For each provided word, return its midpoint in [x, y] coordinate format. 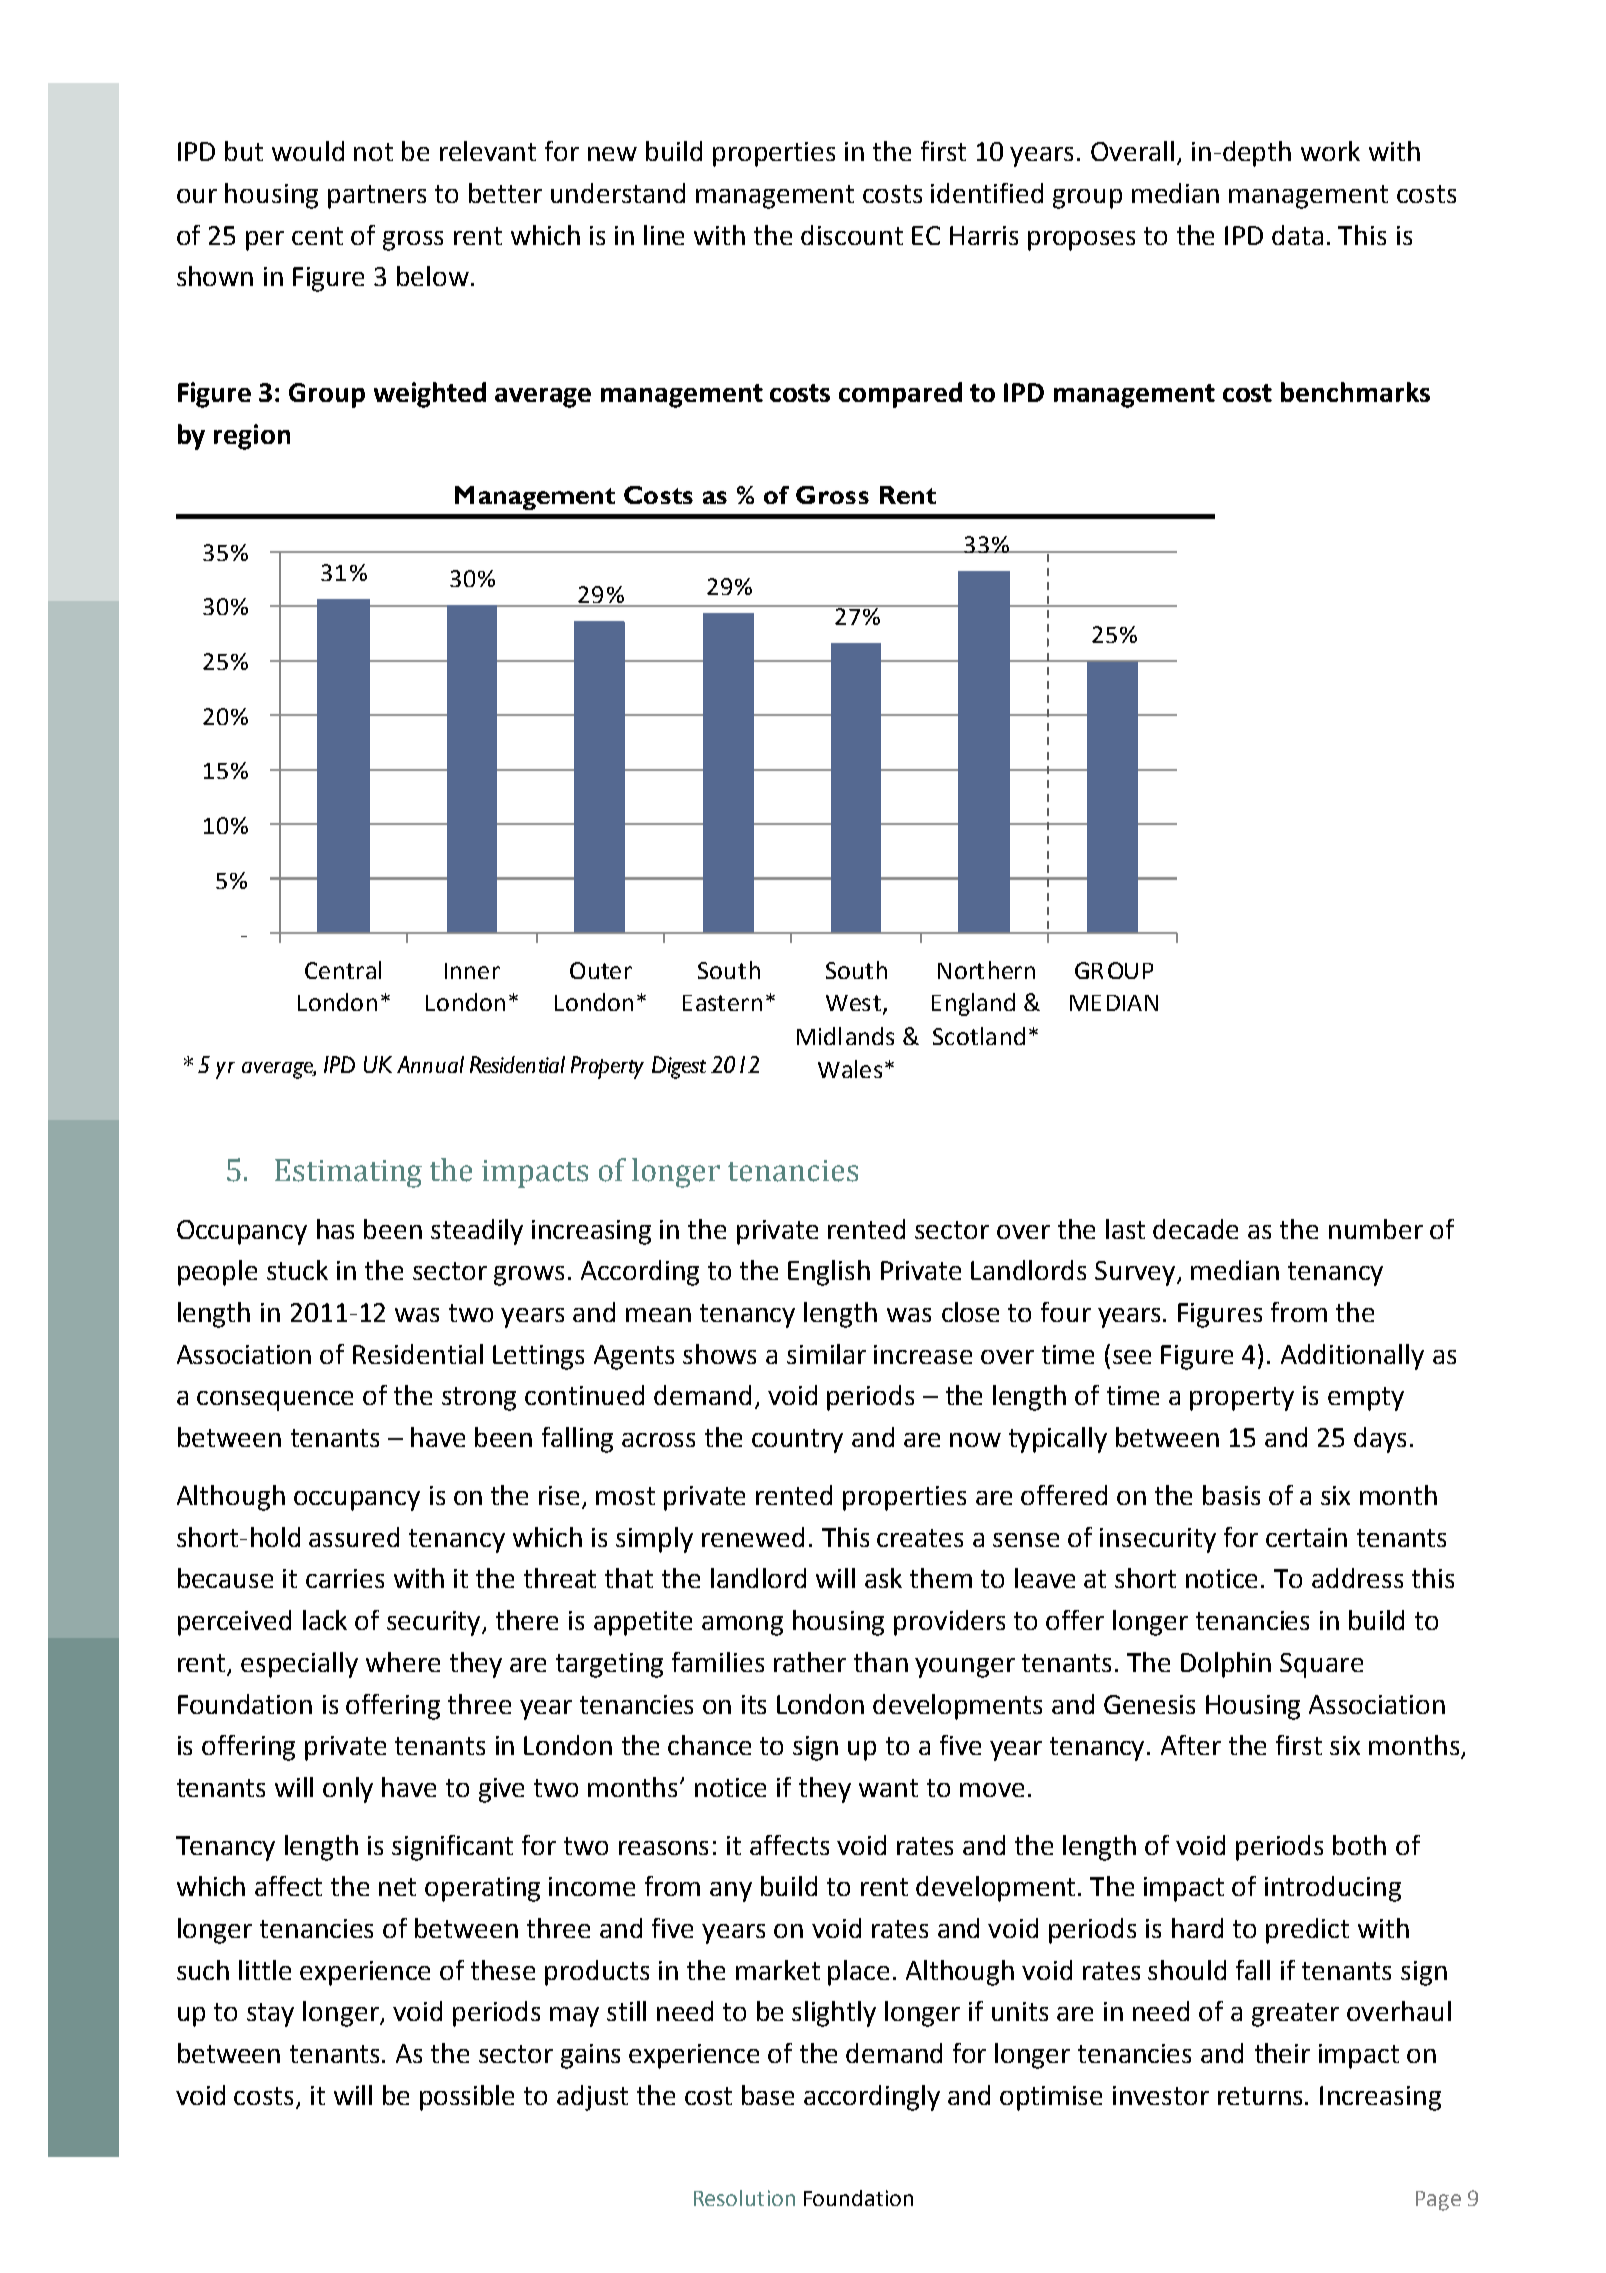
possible [467, 2098]
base [768, 2095]
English [829, 1273]
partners [377, 197]
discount [852, 235]
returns [1262, 2096]
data [1297, 235]
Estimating [348, 1173]
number [1376, 1229]
